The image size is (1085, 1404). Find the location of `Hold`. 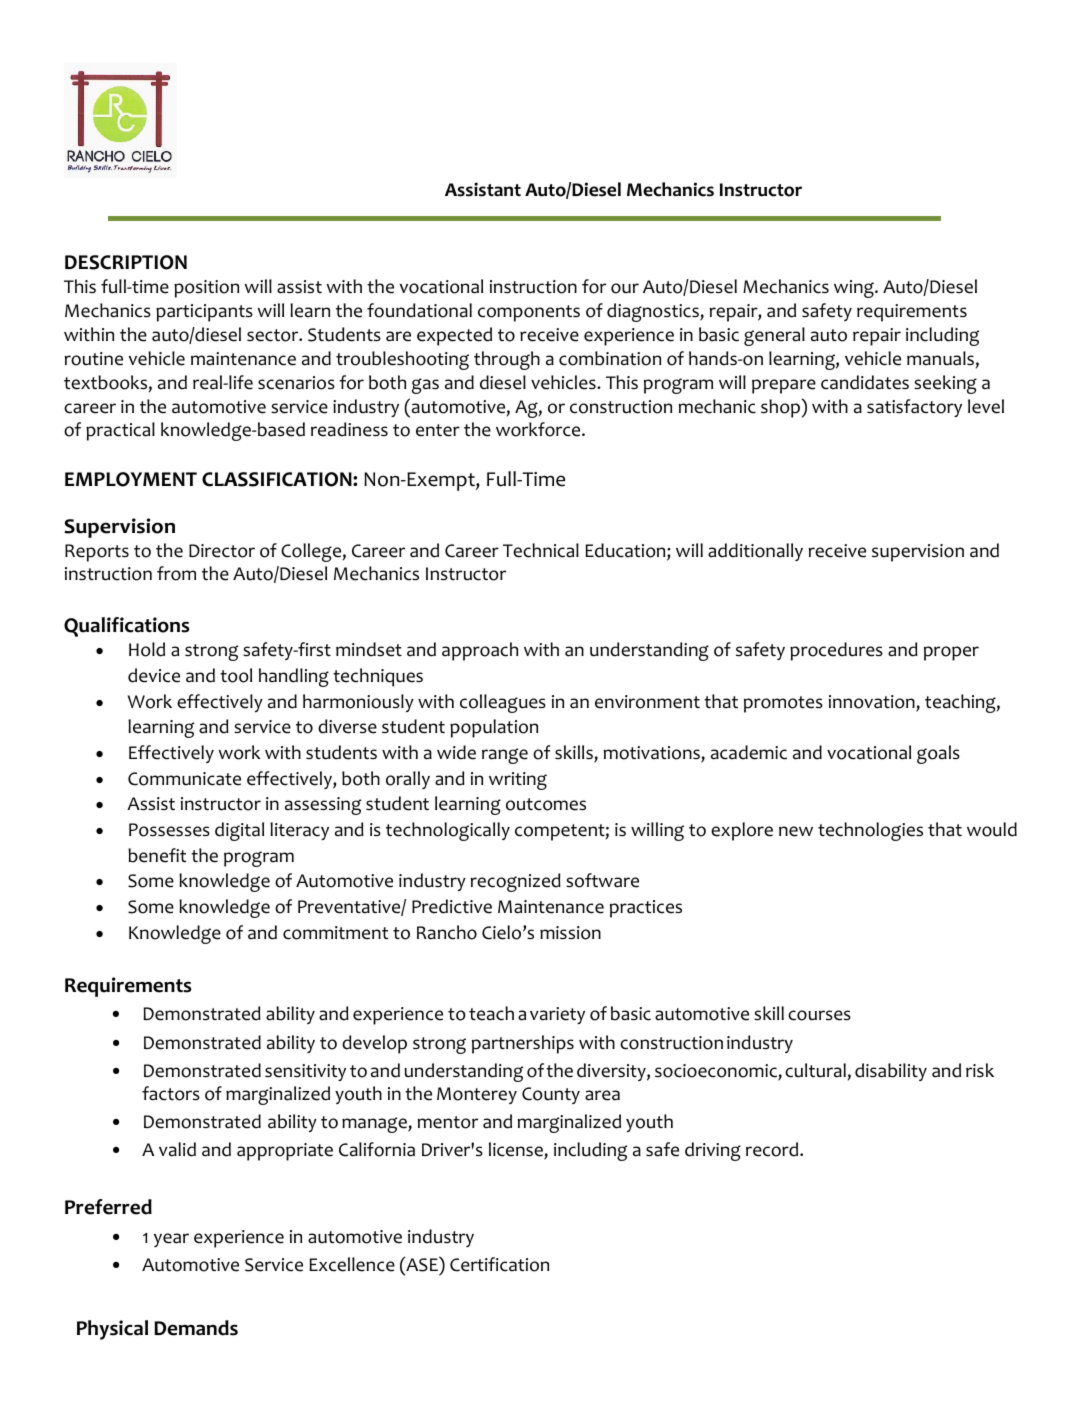

Hold is located at coordinates (147, 649).
